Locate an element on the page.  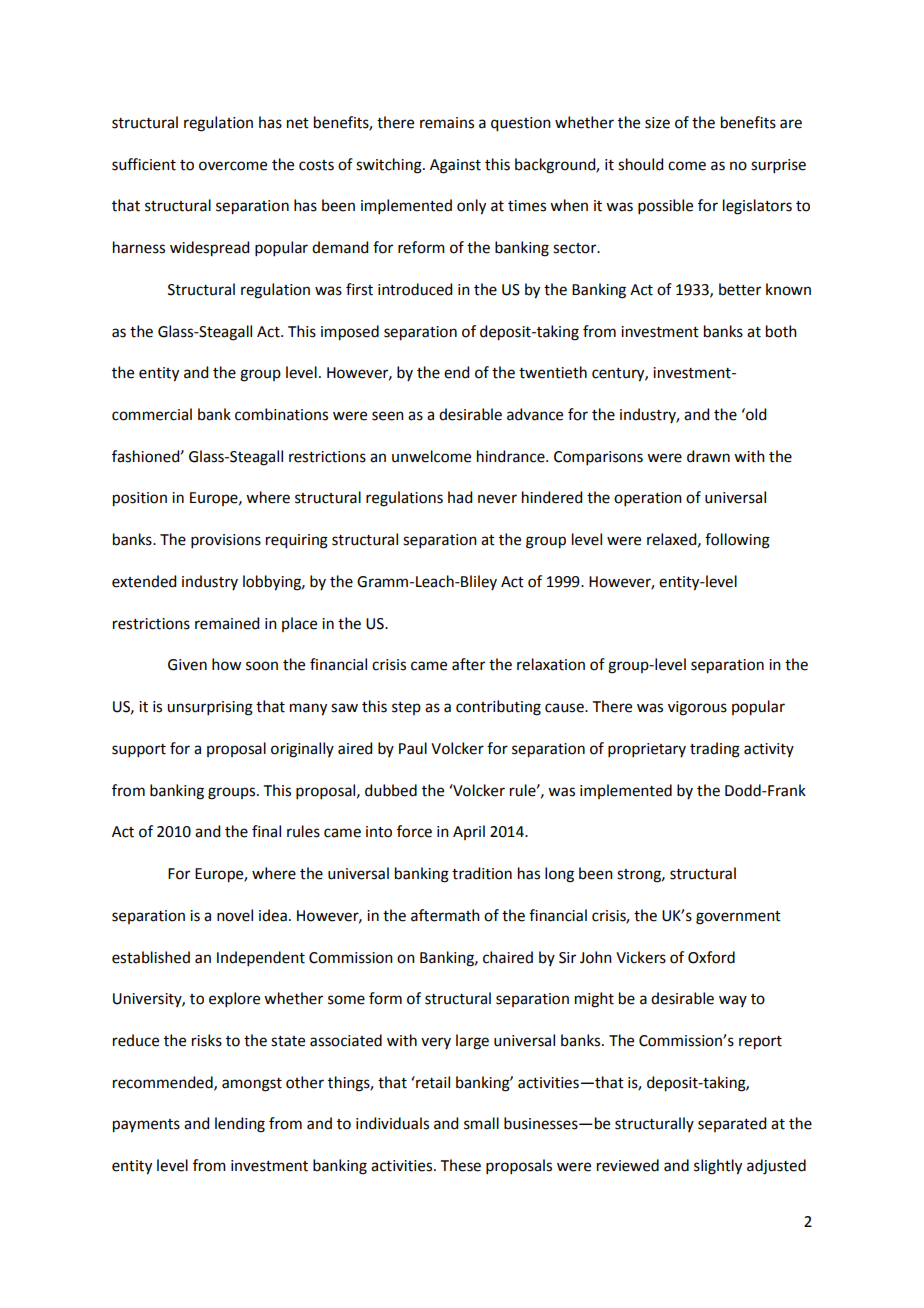
small is located at coordinates (481, 1123).
